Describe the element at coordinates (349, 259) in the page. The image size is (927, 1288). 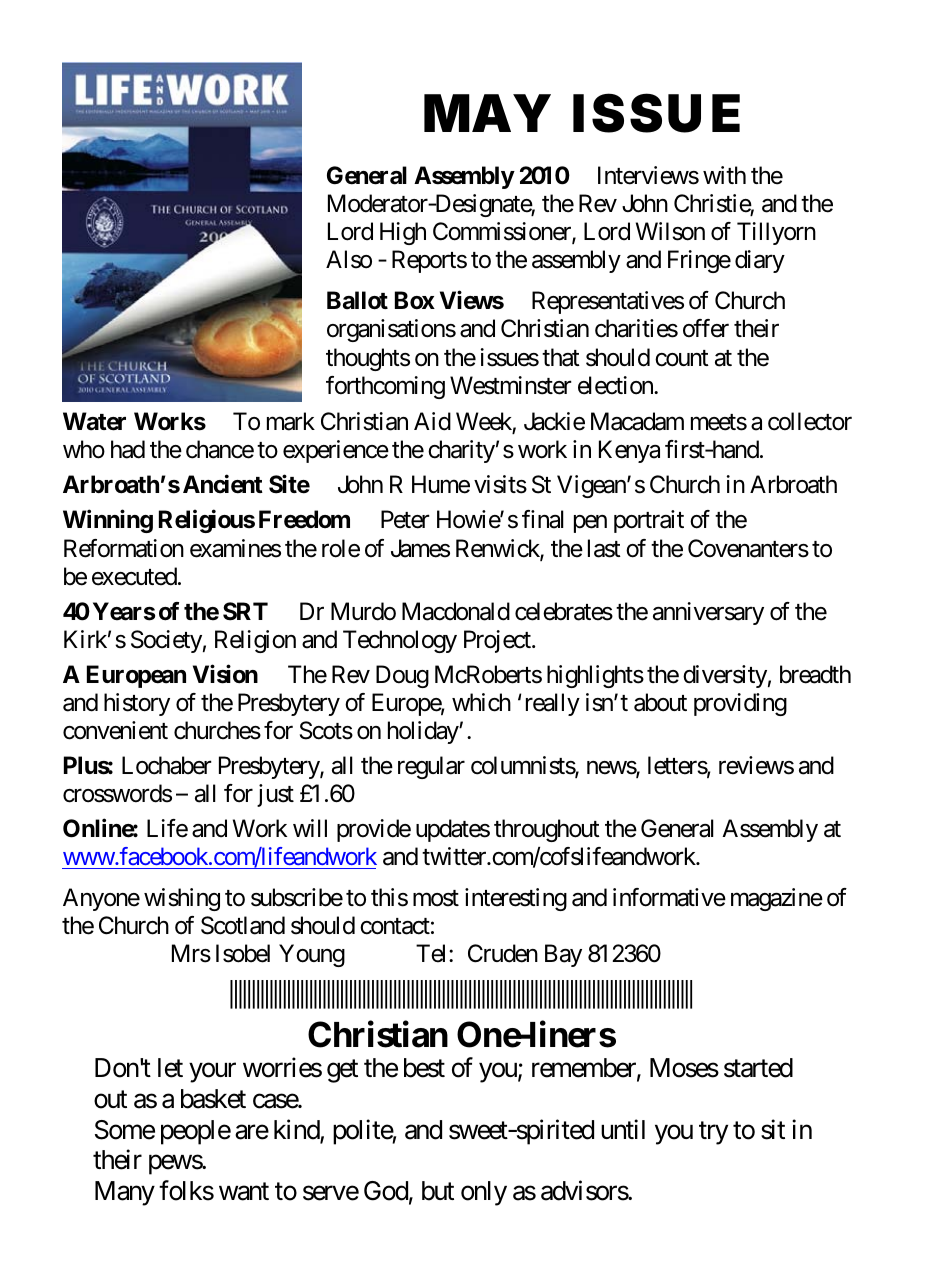
I see `Also` at that location.
